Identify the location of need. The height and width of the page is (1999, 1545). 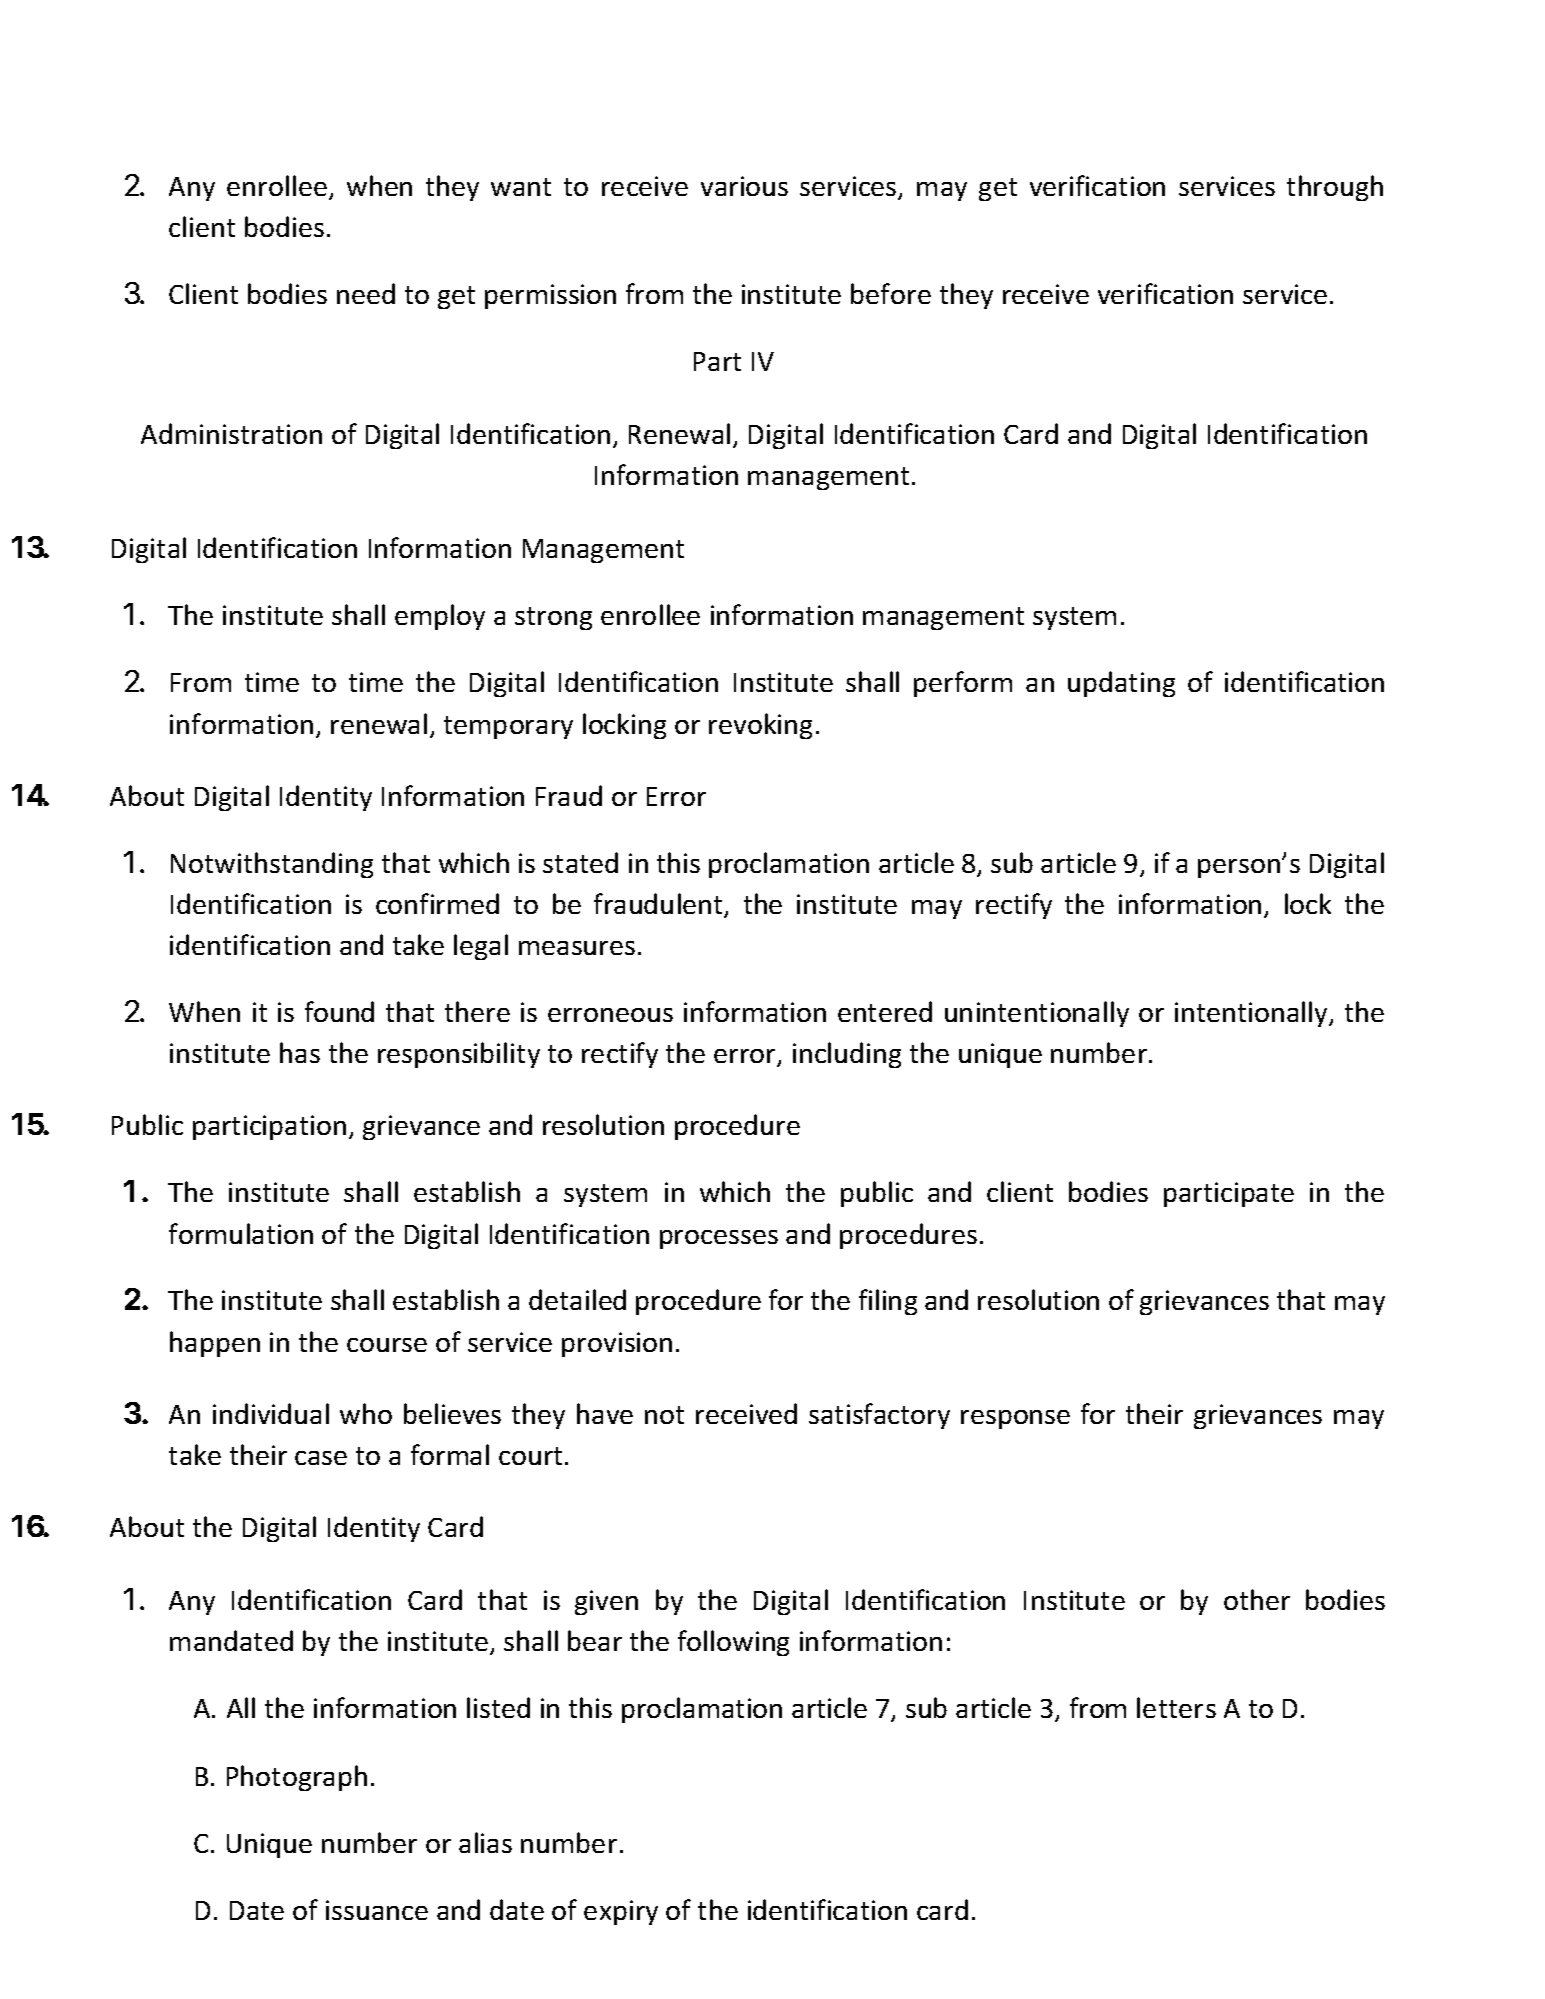
(366, 293).
